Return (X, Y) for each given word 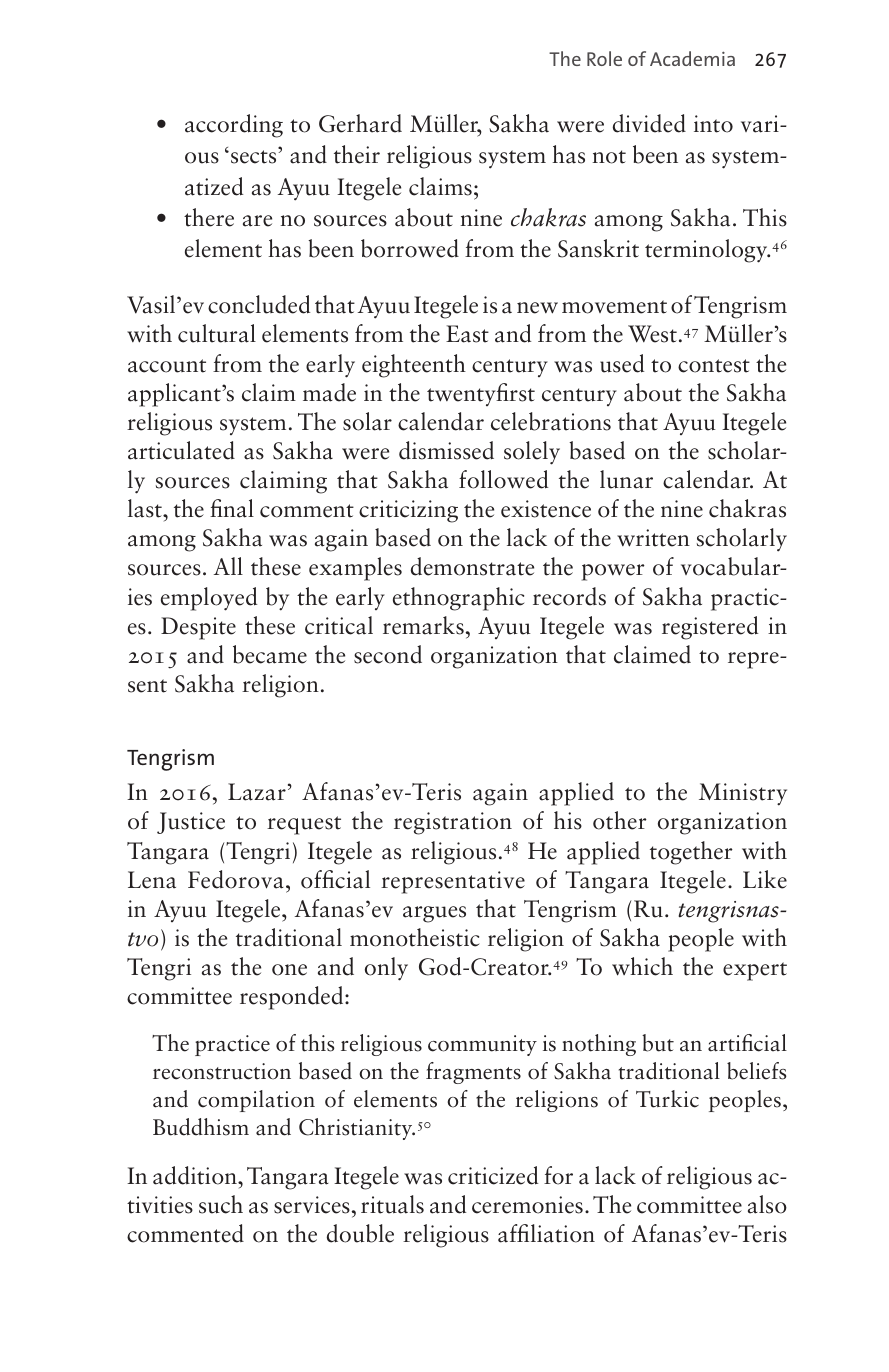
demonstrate (472, 566)
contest (714, 366)
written (653, 538)
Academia (692, 58)
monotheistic (414, 937)
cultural (217, 333)
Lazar (257, 792)
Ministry (743, 794)
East (467, 334)
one (289, 970)
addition (196, 1175)
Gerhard (360, 123)
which (642, 966)
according (234, 126)
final (232, 508)
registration (453, 823)
